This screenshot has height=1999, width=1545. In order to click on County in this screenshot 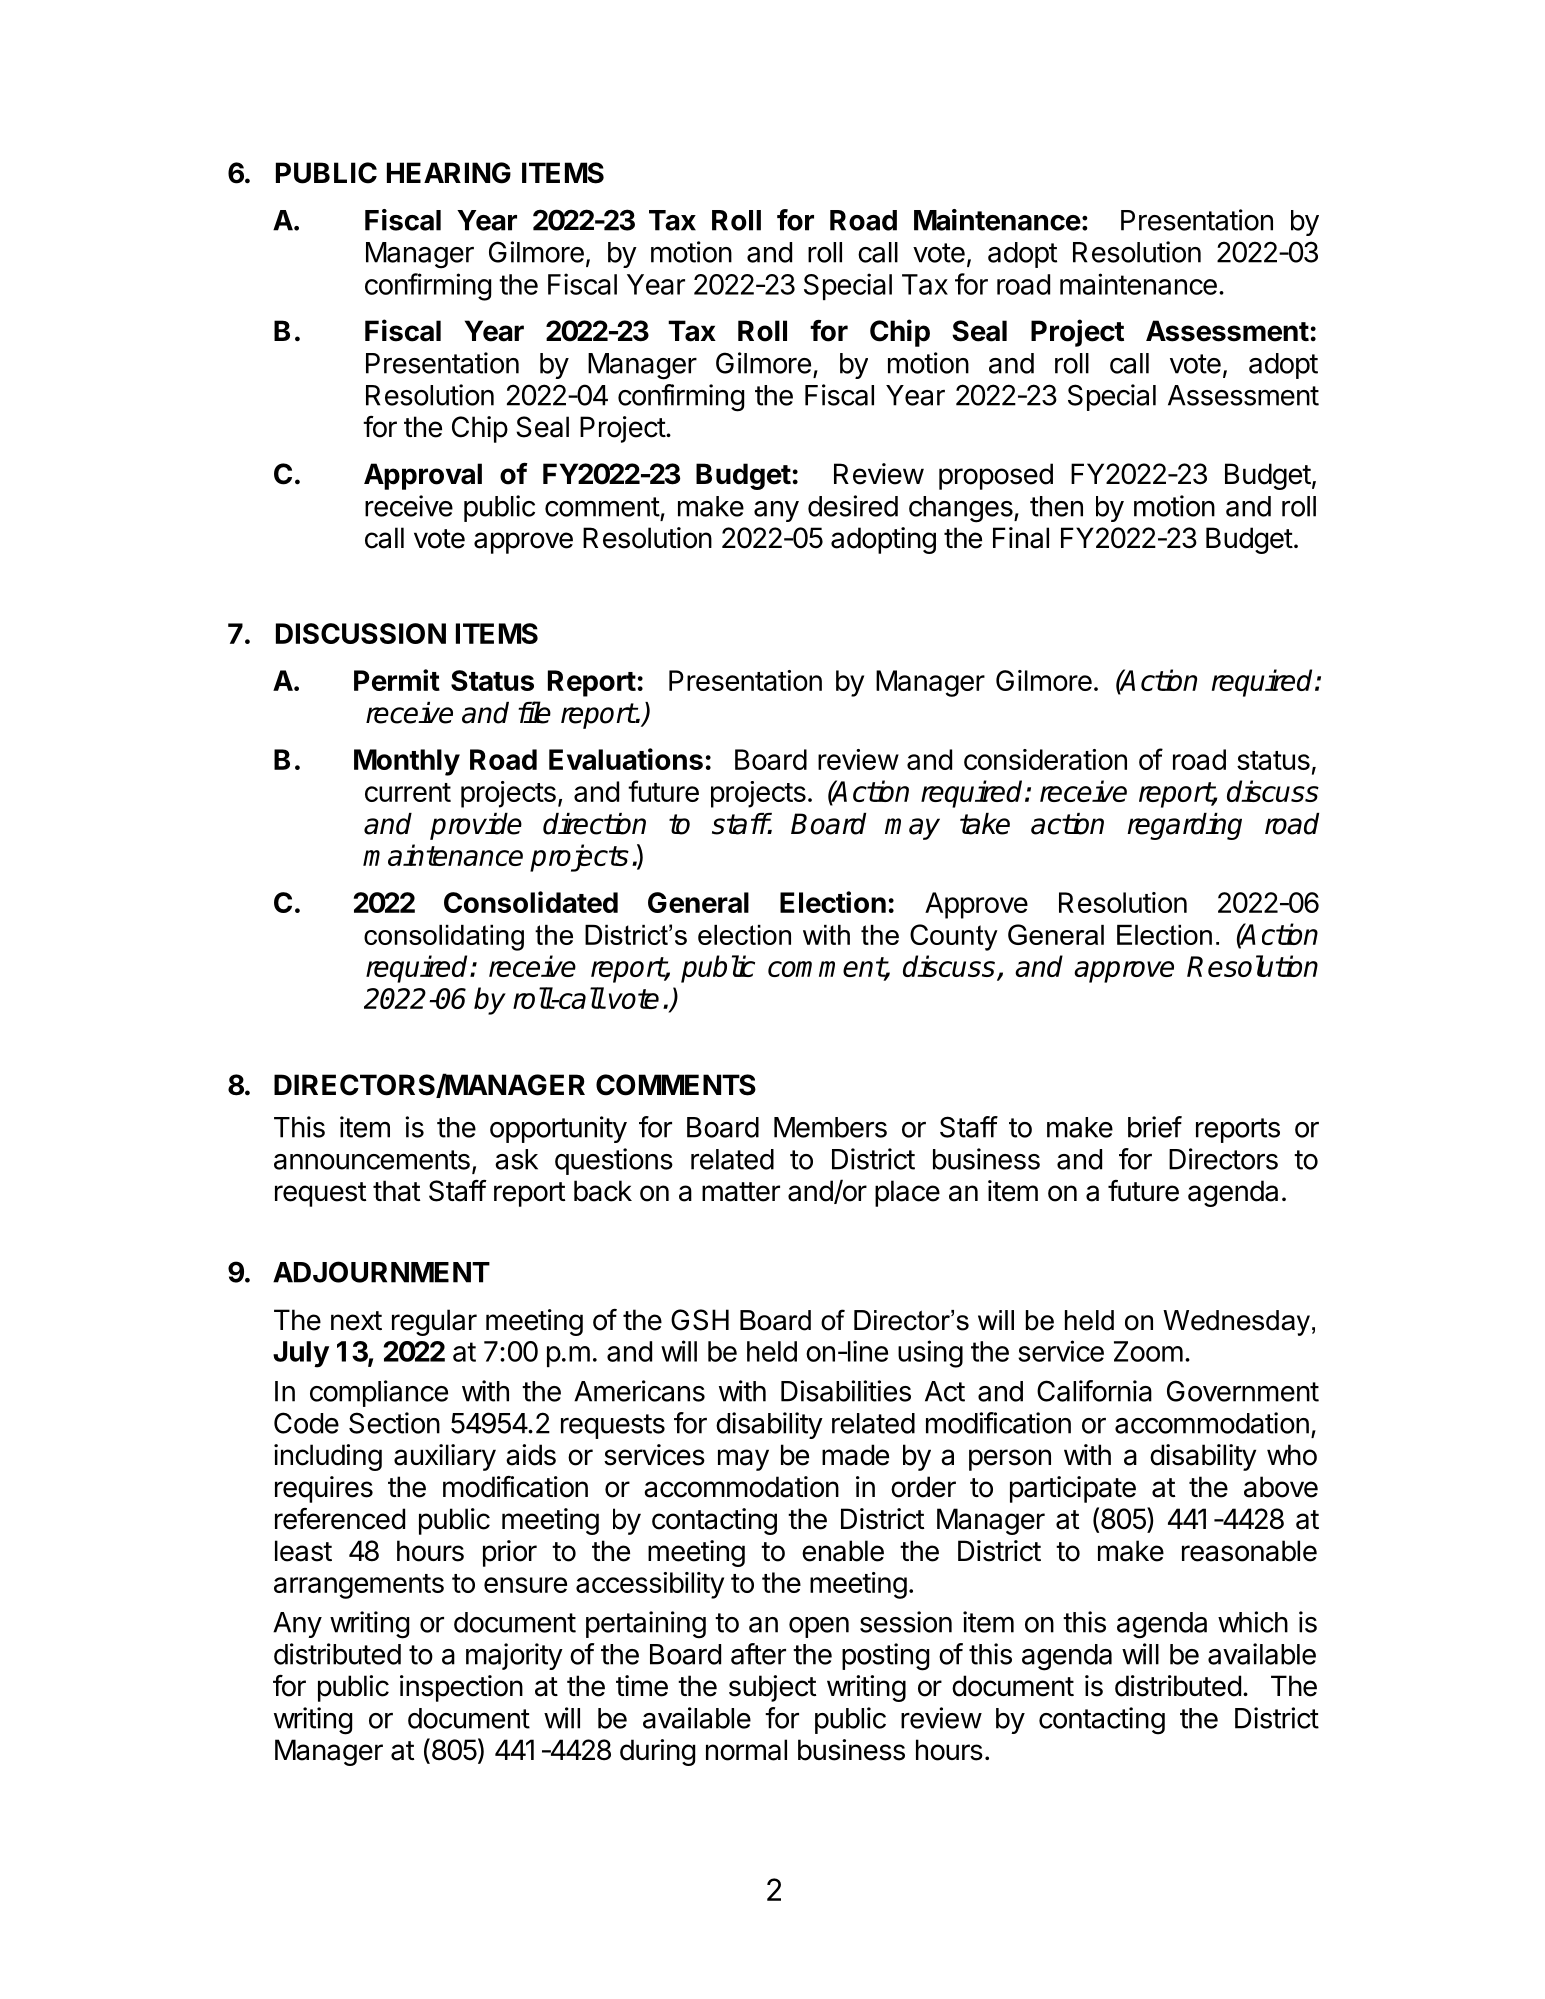, I will do `click(954, 937)`.
